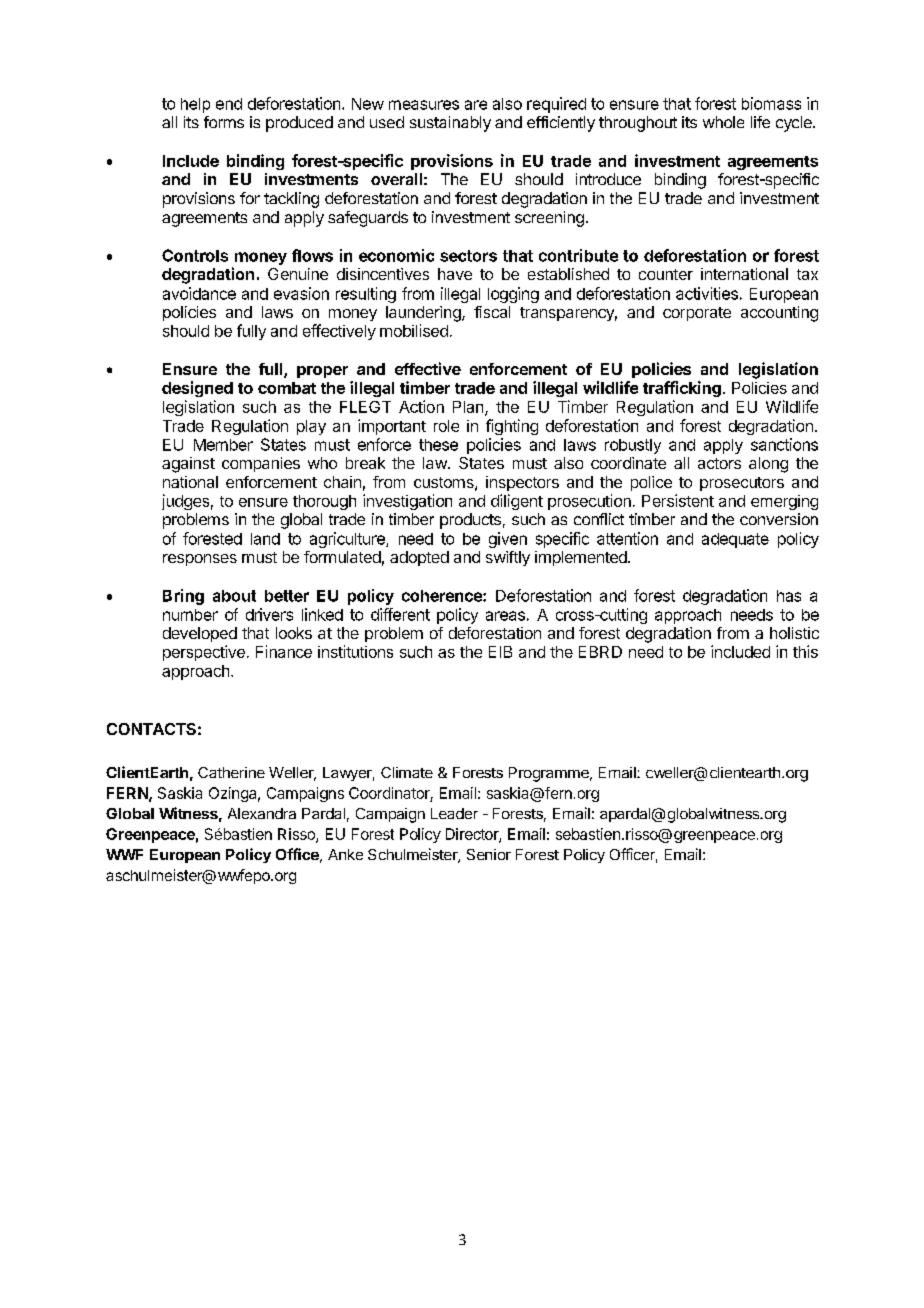 This document has width=924, height=1308. Describe the element at coordinates (450, 124) in the document. I see `sustainably` at that location.
